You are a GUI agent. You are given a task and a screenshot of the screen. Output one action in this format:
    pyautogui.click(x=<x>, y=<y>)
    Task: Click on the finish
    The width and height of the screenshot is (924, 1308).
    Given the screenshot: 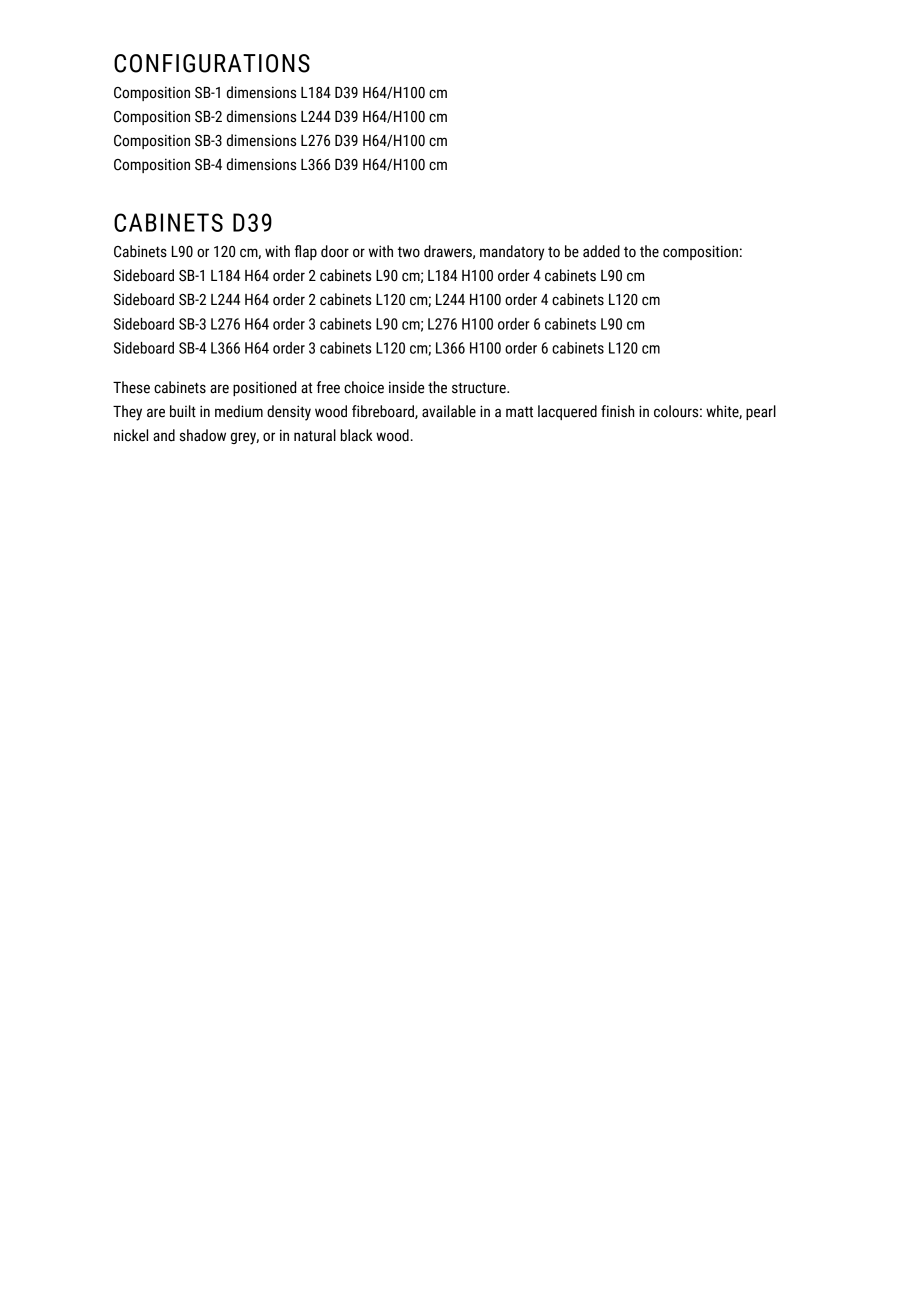 What is the action you would take?
    pyautogui.click(x=617, y=411)
